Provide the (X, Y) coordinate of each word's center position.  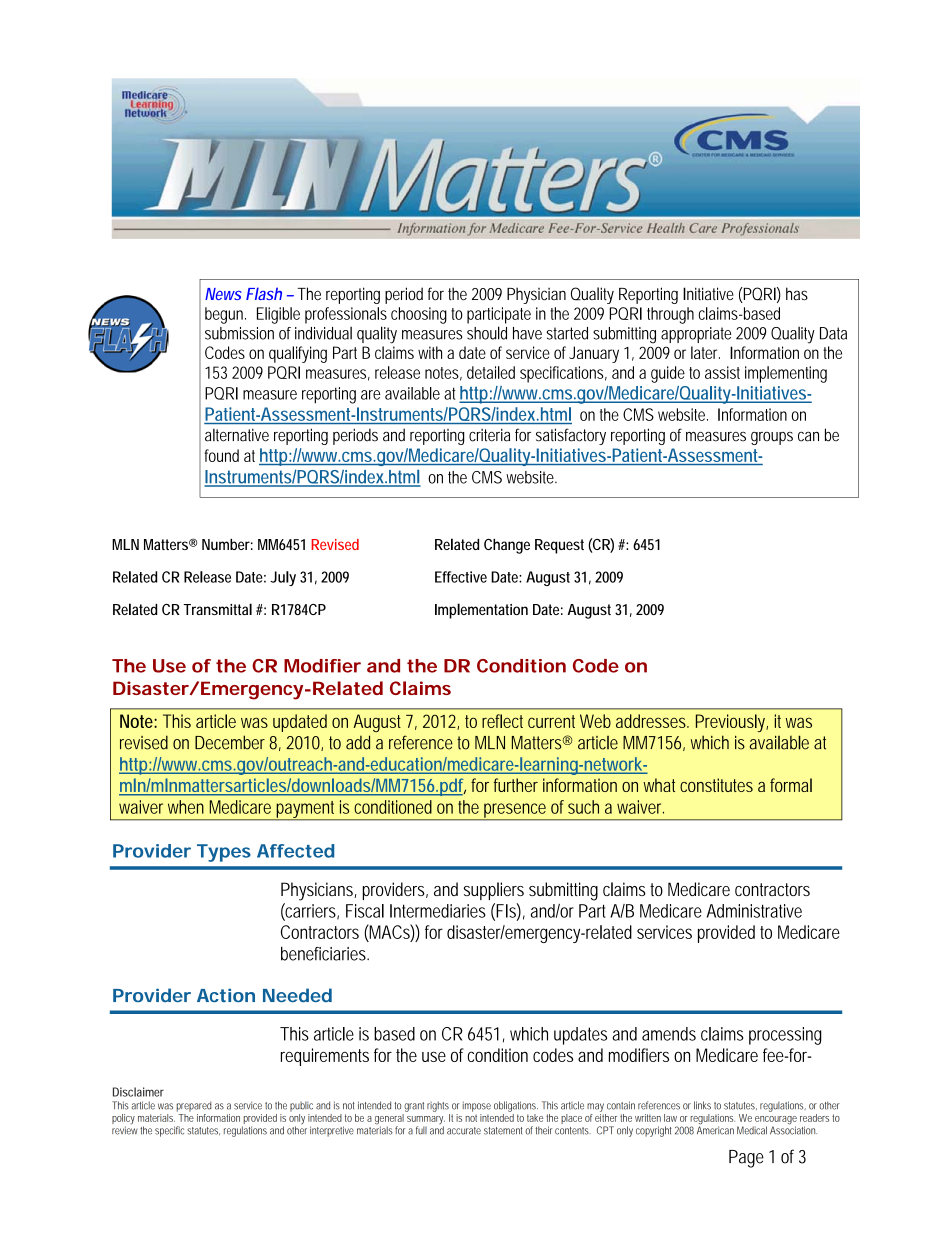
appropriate (696, 335)
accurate (464, 1131)
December (230, 742)
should (487, 333)
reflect (502, 721)
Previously (731, 723)
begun (224, 315)
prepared (193, 1106)
